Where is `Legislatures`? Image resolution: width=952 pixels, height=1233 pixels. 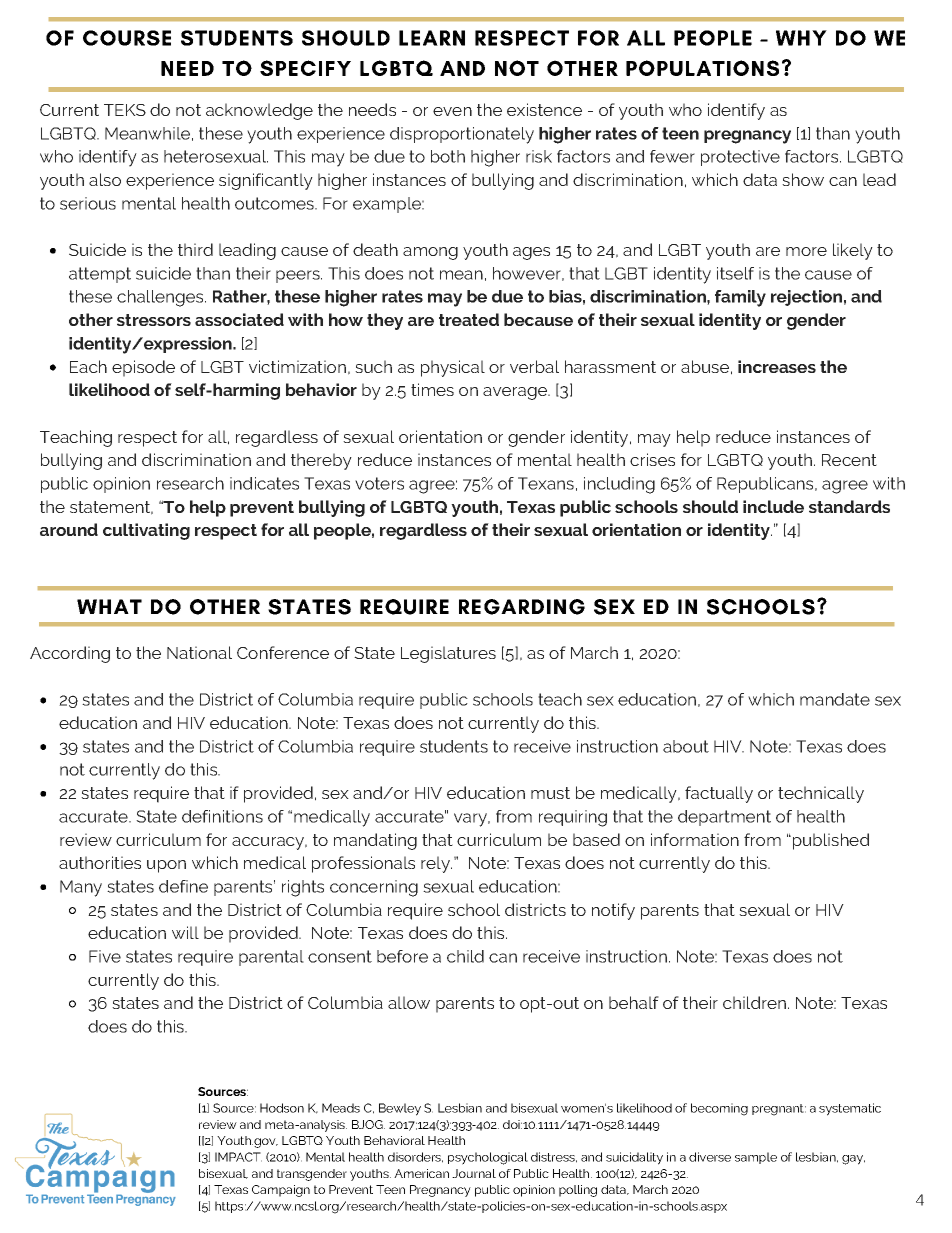
Legislatures is located at coordinates (448, 654).
